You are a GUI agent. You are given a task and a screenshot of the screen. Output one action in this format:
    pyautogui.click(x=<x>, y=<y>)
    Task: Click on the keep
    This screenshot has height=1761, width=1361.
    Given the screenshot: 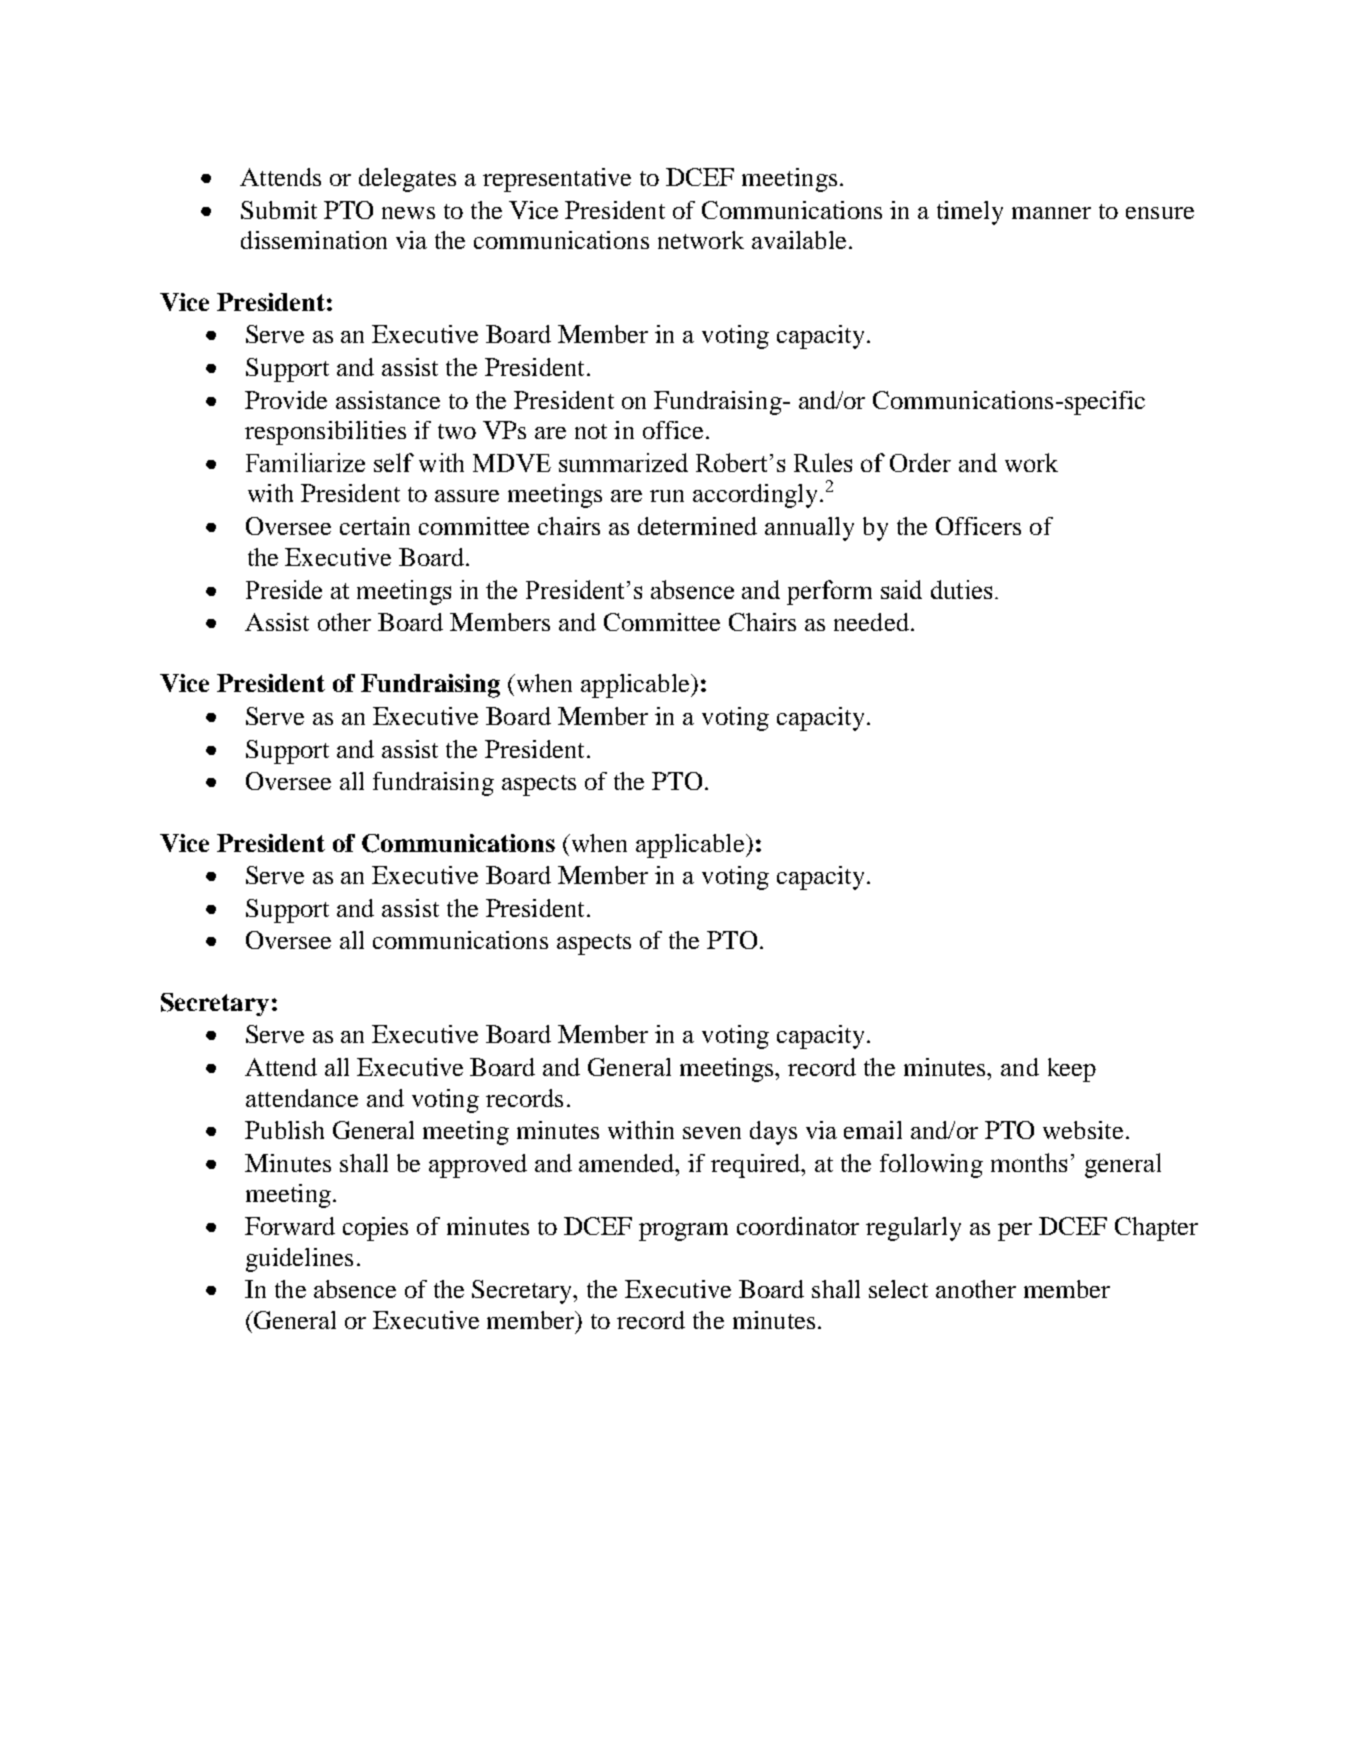 What is the action you would take?
    pyautogui.click(x=1072, y=1070)
